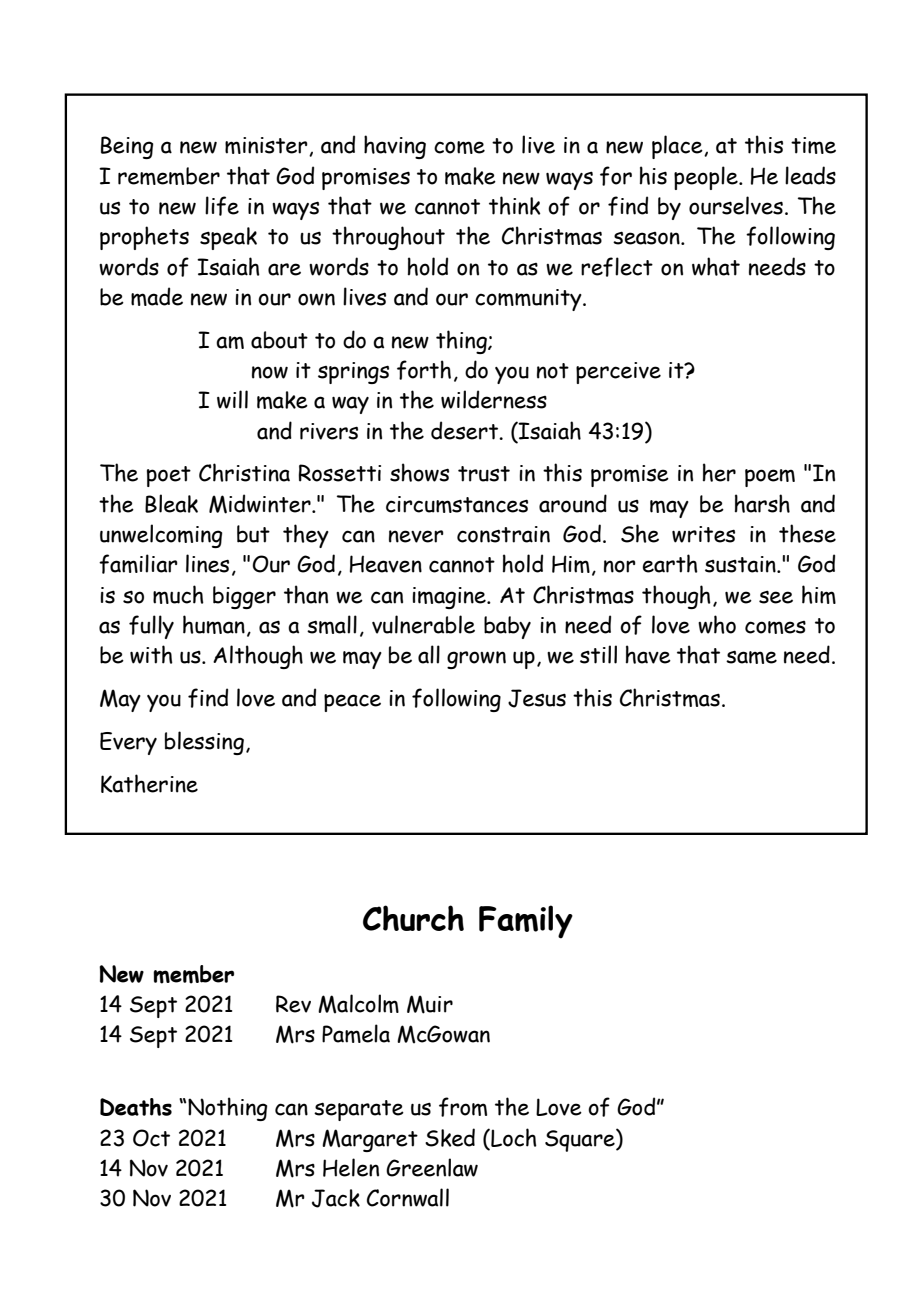  What do you see at coordinates (151, 1138) in the screenshot?
I see `Oct` at bounding box center [151, 1138].
